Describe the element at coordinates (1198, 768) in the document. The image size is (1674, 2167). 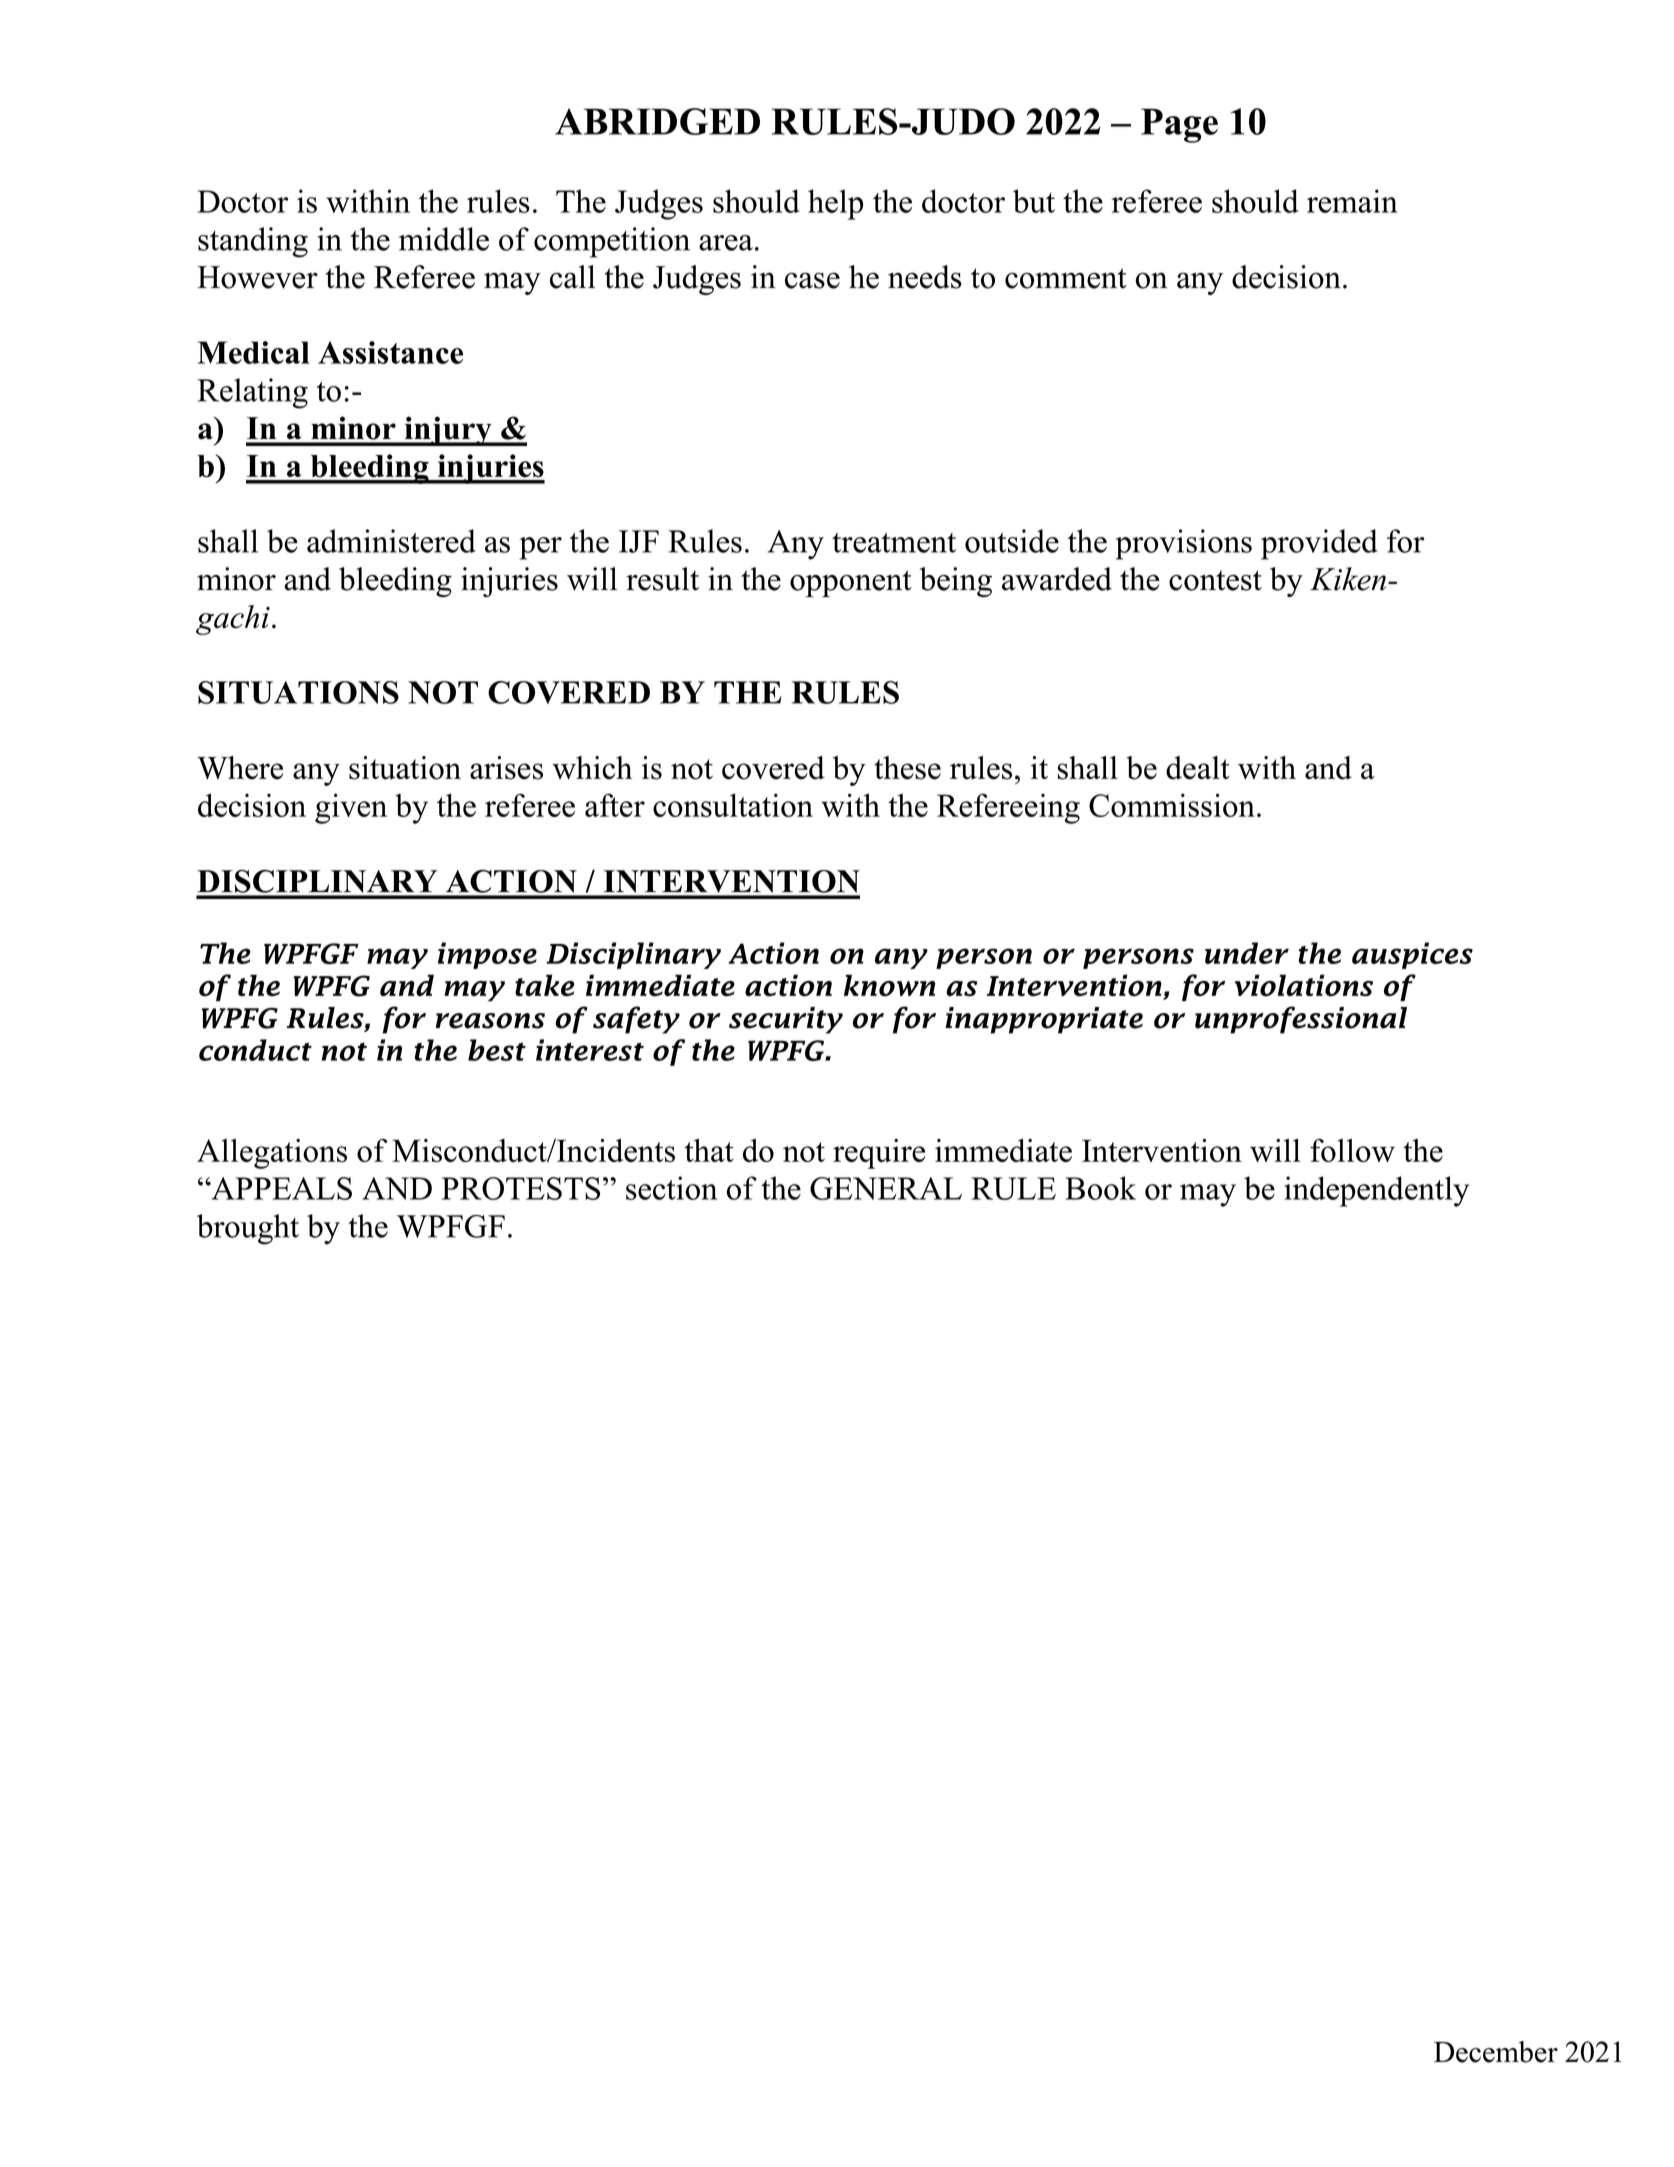
I see `dealt` at that location.
